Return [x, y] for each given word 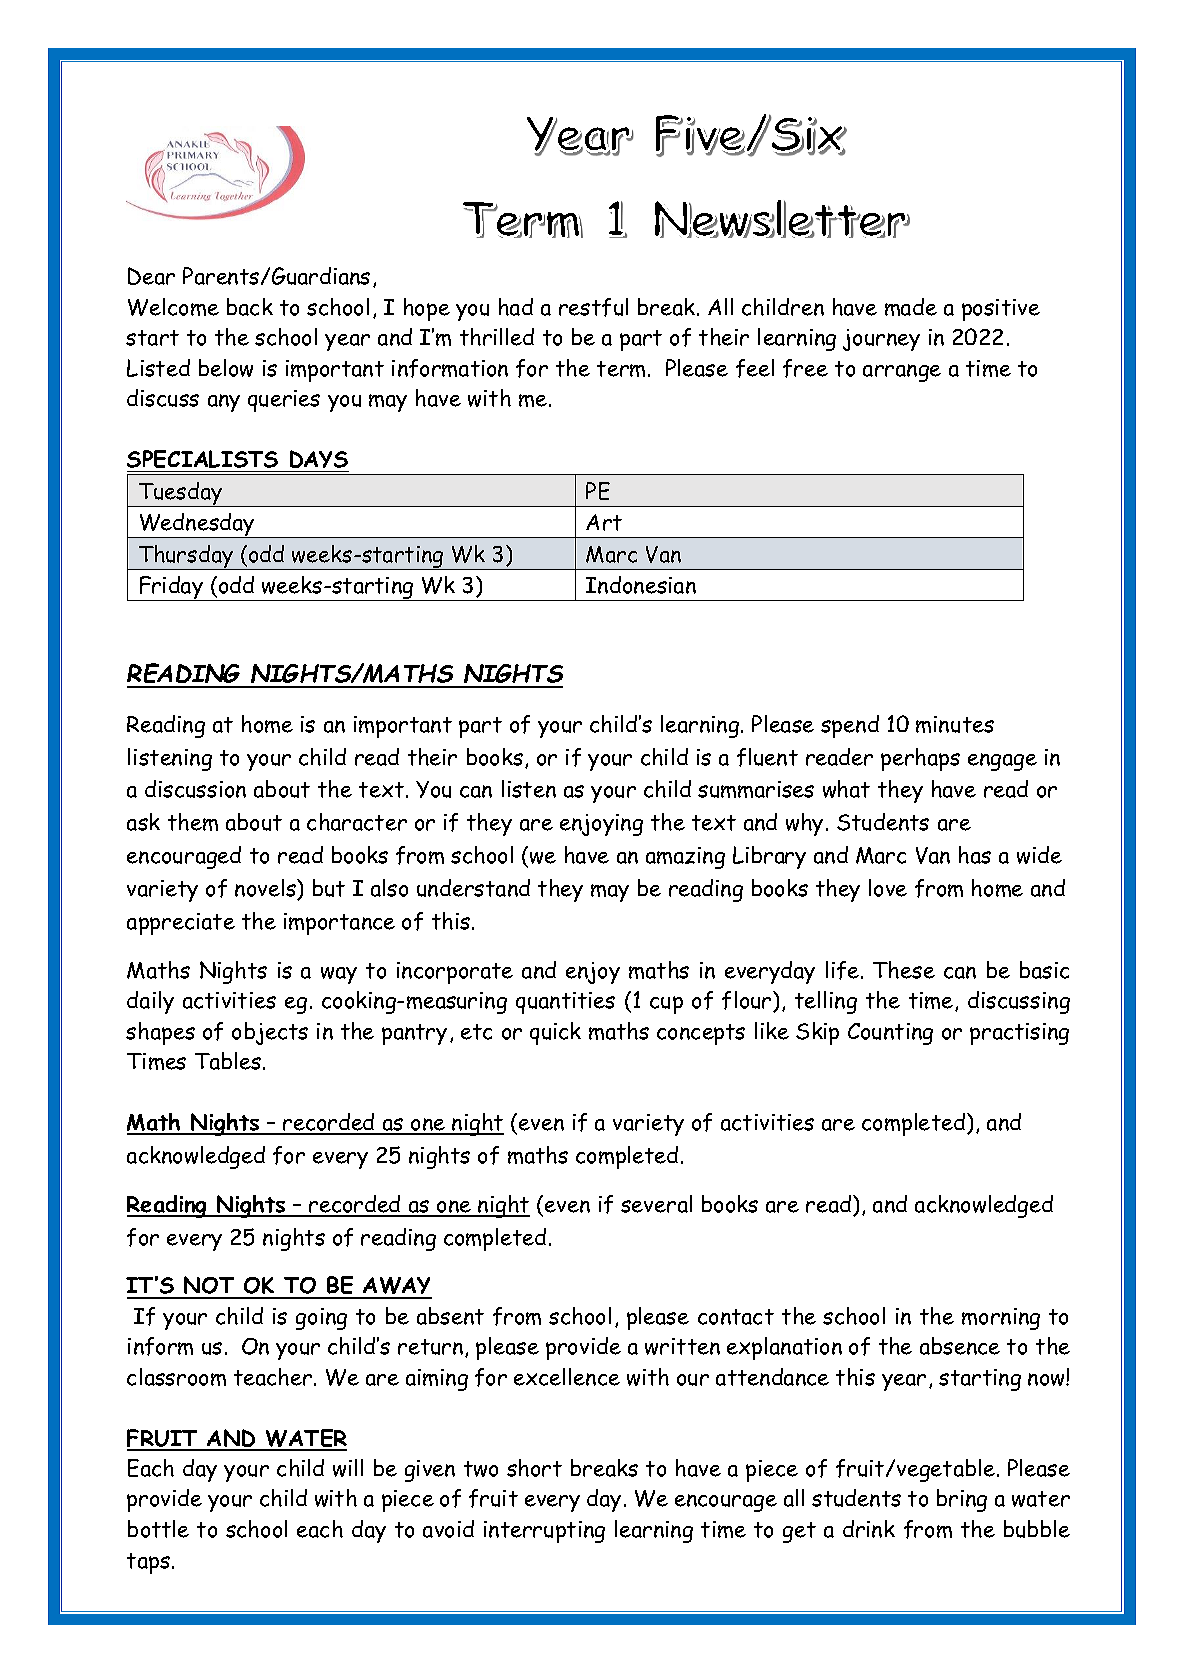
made [911, 307]
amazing [685, 858]
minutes [955, 724]
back [250, 307]
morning [1001, 1319]
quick [555, 1033]
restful [593, 307]
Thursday [186, 557]
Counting [890, 1034]
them [193, 822]
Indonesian [641, 585]
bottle [158, 1529]
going [321, 1319]
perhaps [920, 759]
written [682, 1346]
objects [270, 1033]
